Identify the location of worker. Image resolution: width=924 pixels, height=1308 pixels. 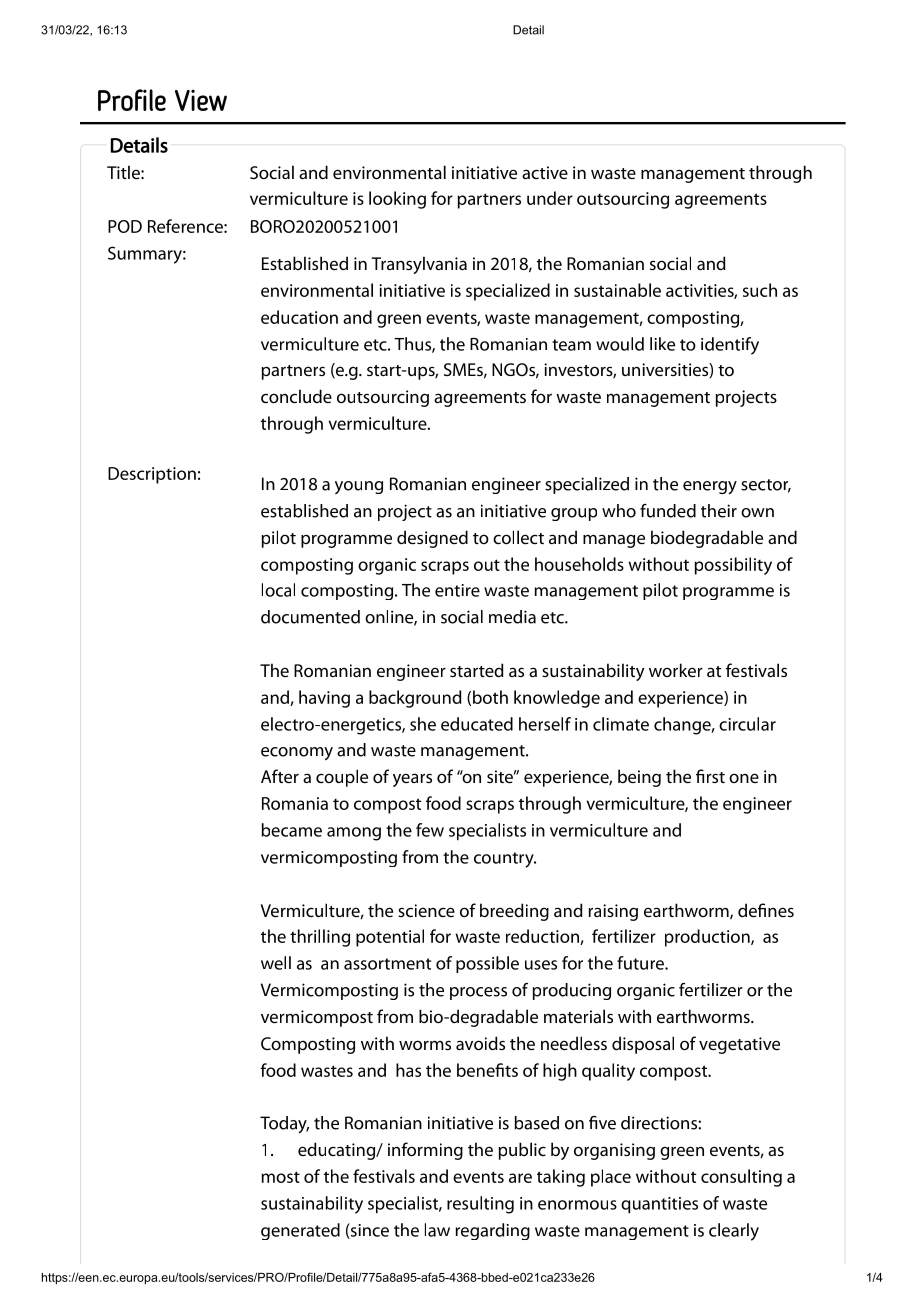
(676, 670).
